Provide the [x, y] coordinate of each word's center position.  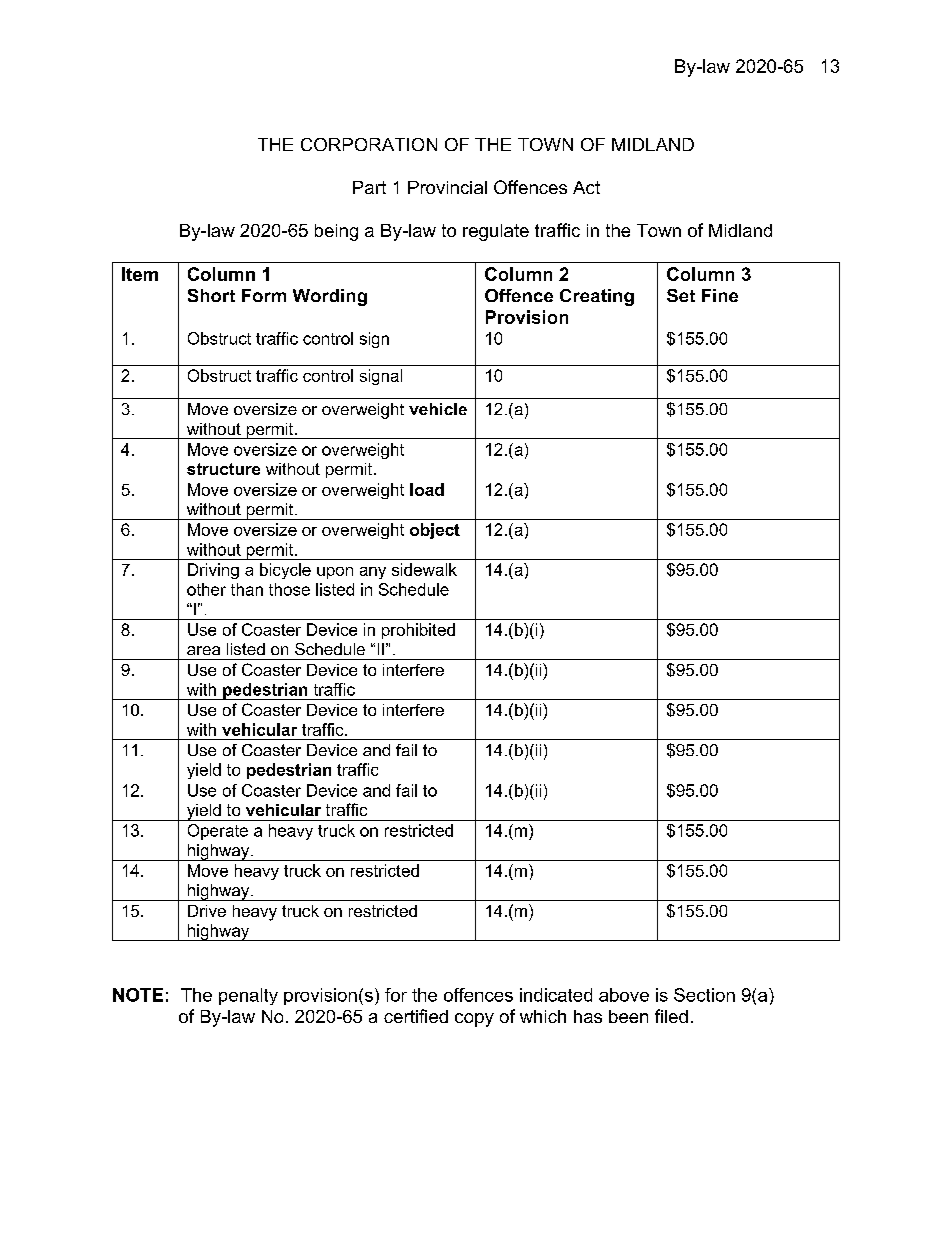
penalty [248, 996]
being [336, 232]
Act [586, 187]
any [373, 573]
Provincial [447, 187]
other [206, 589]
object [435, 531]
